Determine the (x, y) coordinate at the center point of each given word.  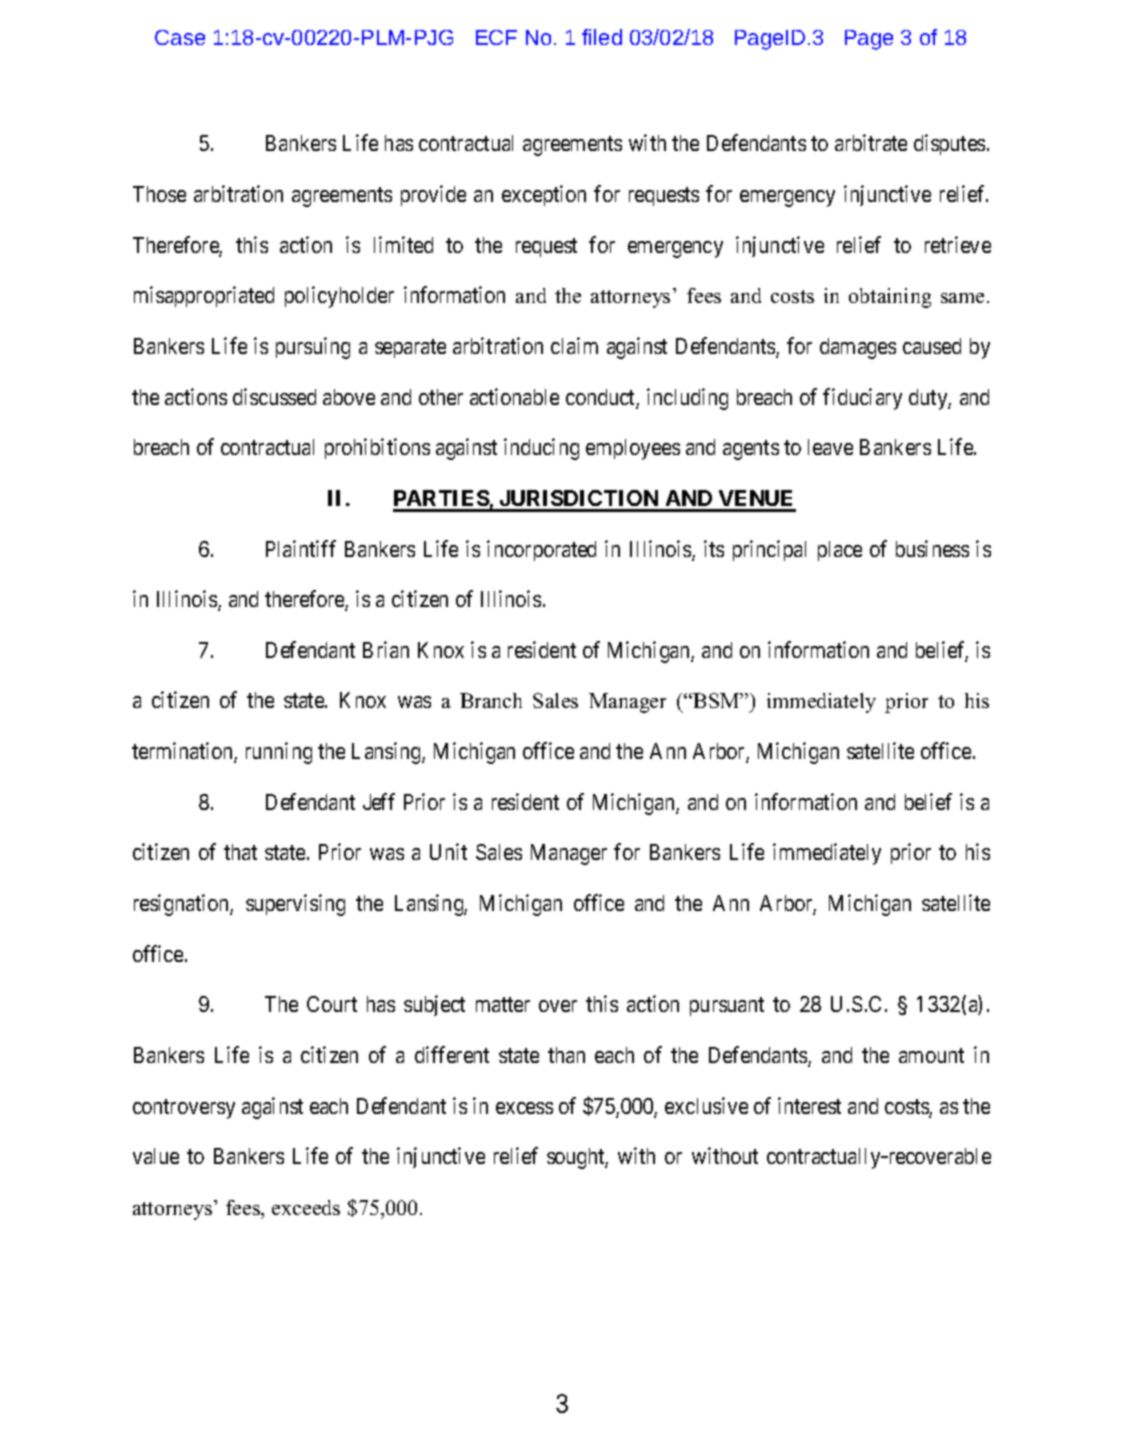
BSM (716, 700)
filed (602, 37)
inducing (541, 449)
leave (830, 447)
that (240, 852)
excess (524, 1108)
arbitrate (871, 142)
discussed (274, 396)
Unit (448, 851)
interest (809, 1105)
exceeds (306, 1207)
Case (180, 37)
